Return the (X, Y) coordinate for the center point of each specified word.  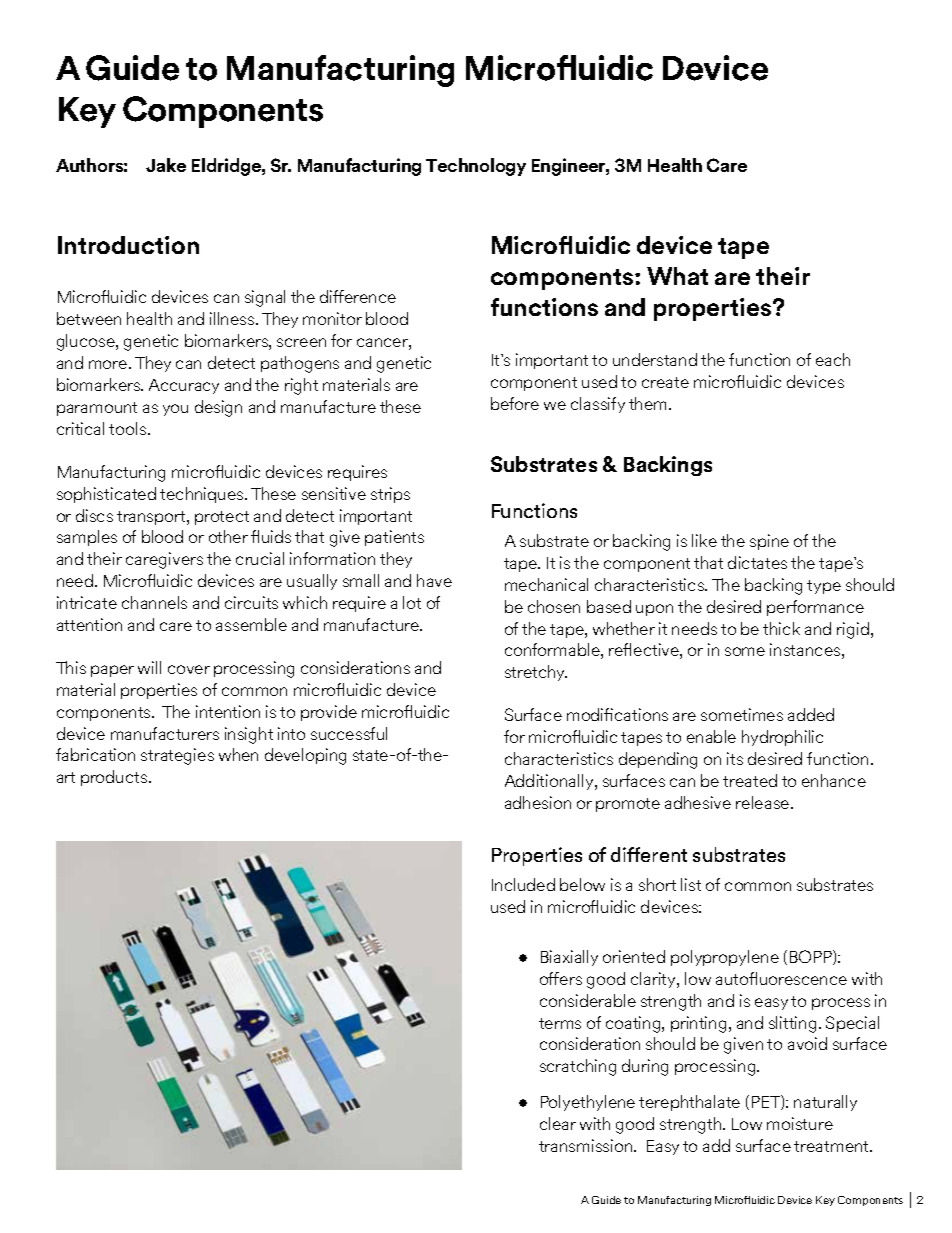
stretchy (536, 673)
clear (558, 1123)
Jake (166, 165)
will (149, 667)
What (677, 276)
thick (781, 628)
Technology (476, 167)
